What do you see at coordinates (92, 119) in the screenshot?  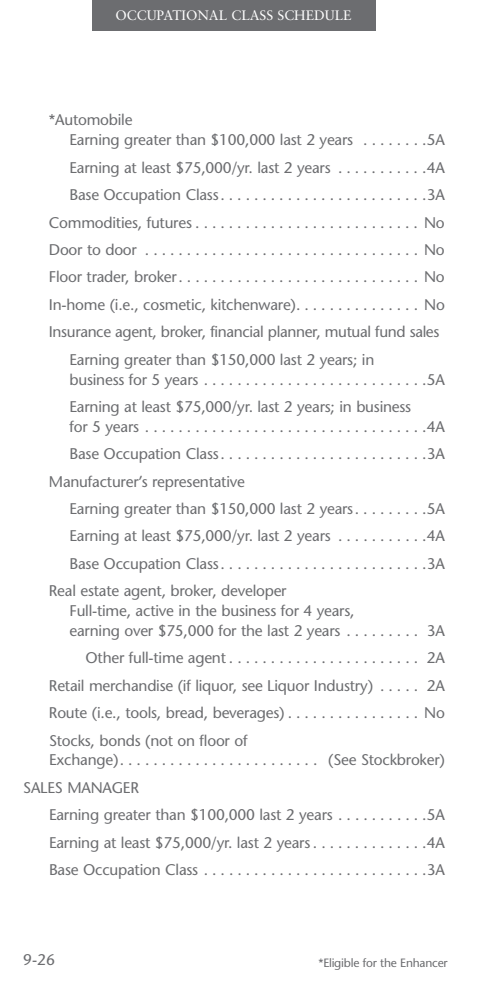 I see `Automobile` at bounding box center [92, 119].
